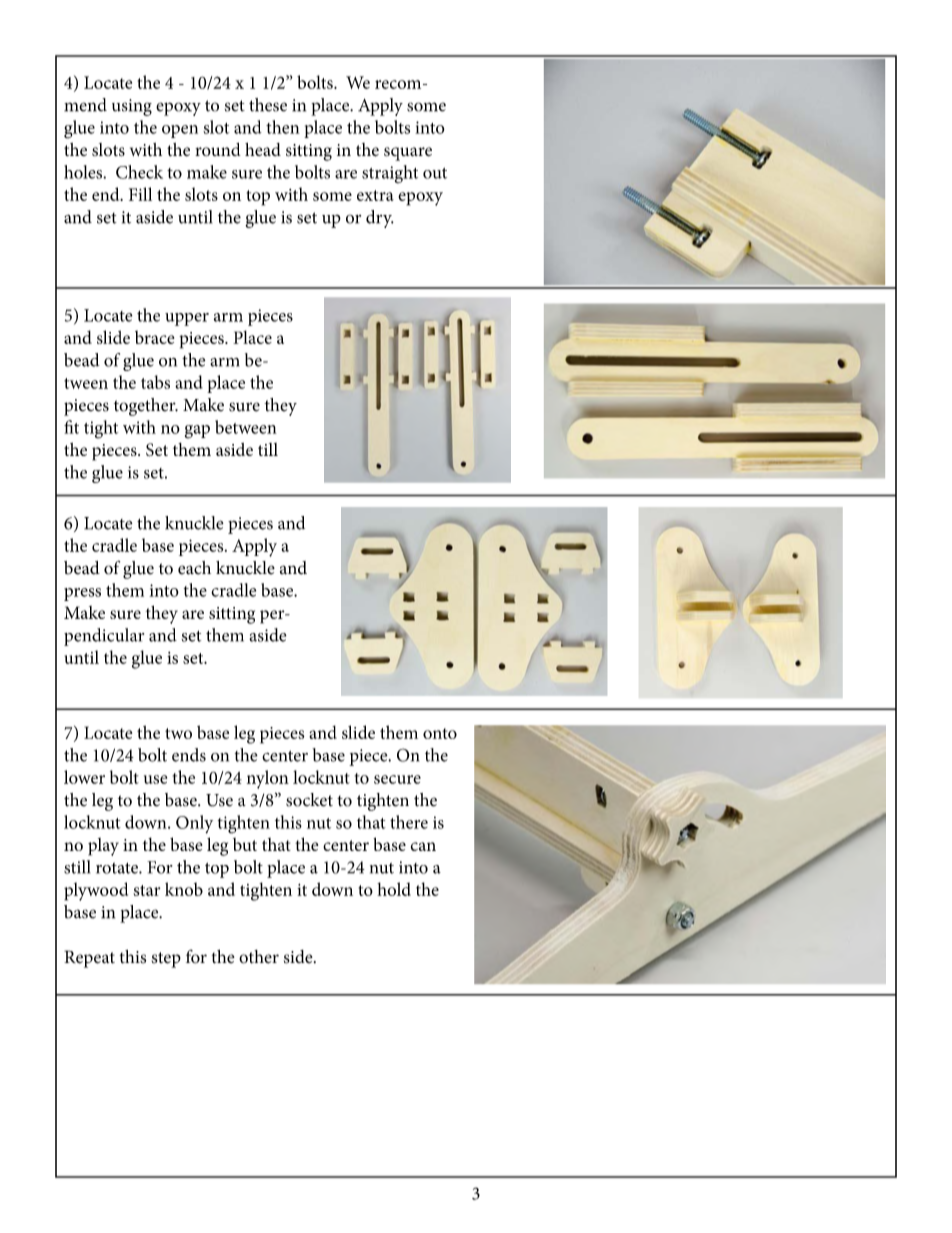 The image size is (952, 1233). I want to click on onto, so click(440, 733).
